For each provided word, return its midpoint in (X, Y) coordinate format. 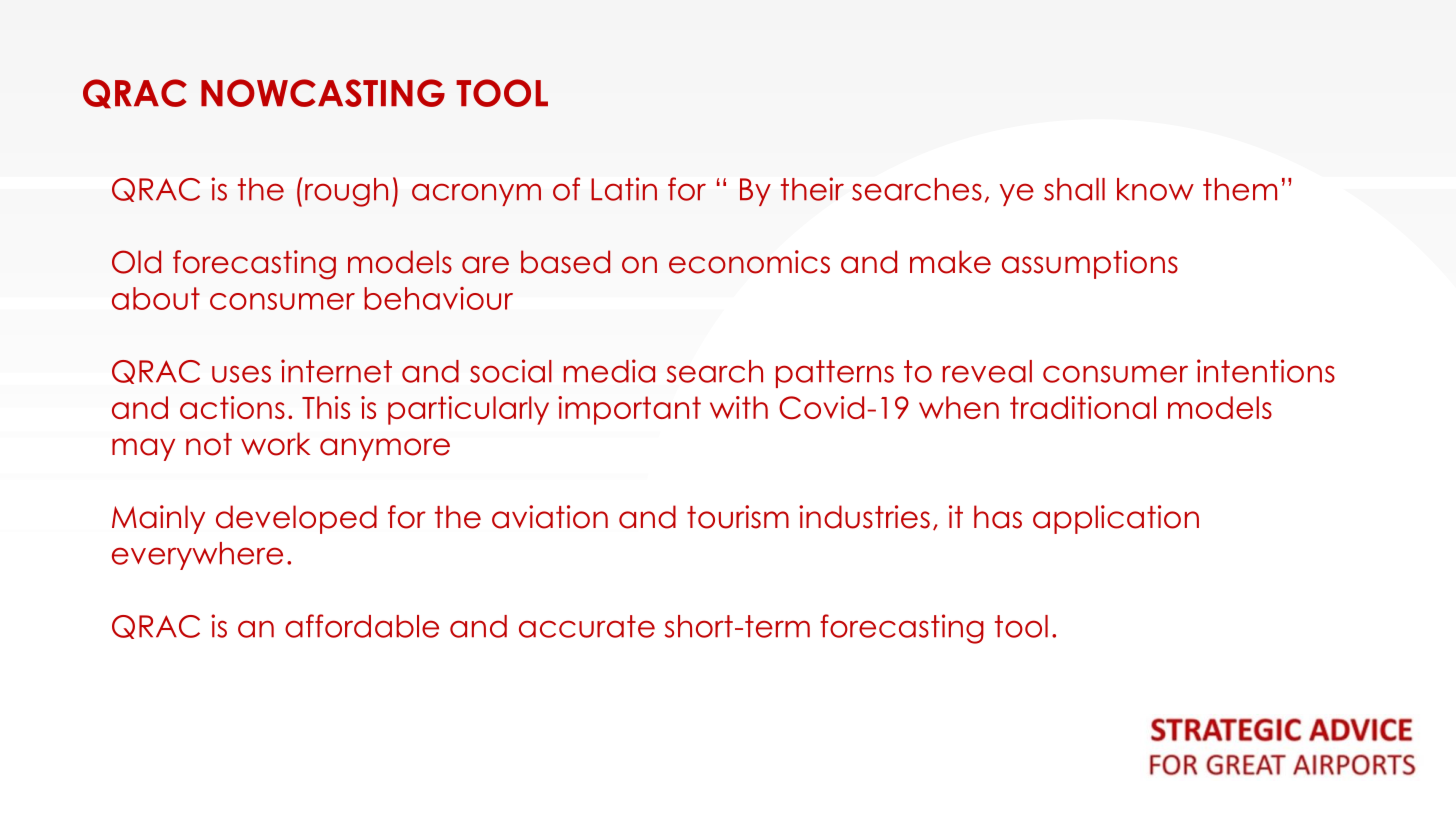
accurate (587, 626)
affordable (362, 626)
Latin (624, 189)
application (1116, 519)
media (609, 371)
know (1155, 189)
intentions (1266, 371)
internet (336, 371)
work (275, 444)
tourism (738, 517)
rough (346, 192)
